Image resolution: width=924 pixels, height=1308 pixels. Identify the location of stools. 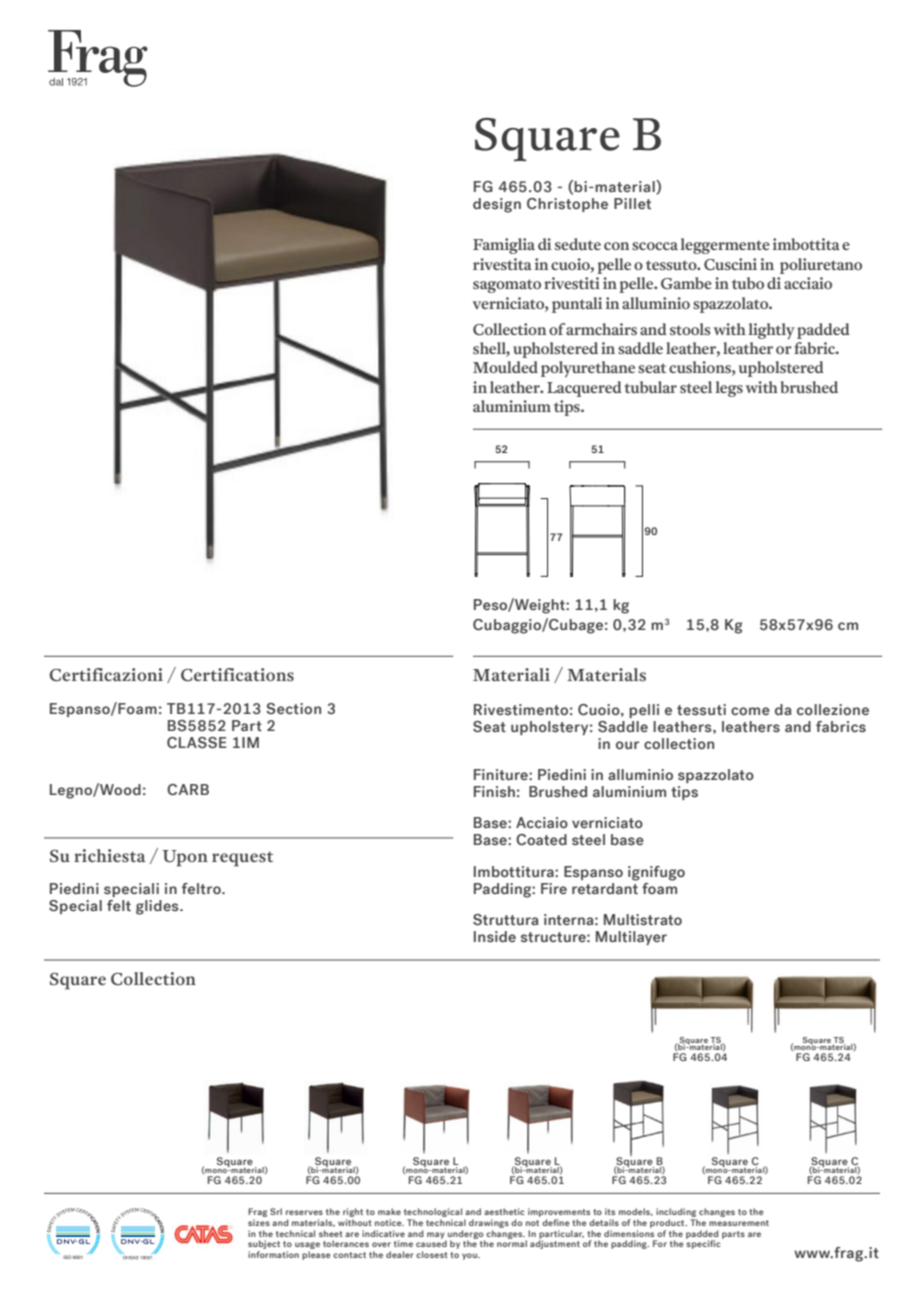
(690, 329).
